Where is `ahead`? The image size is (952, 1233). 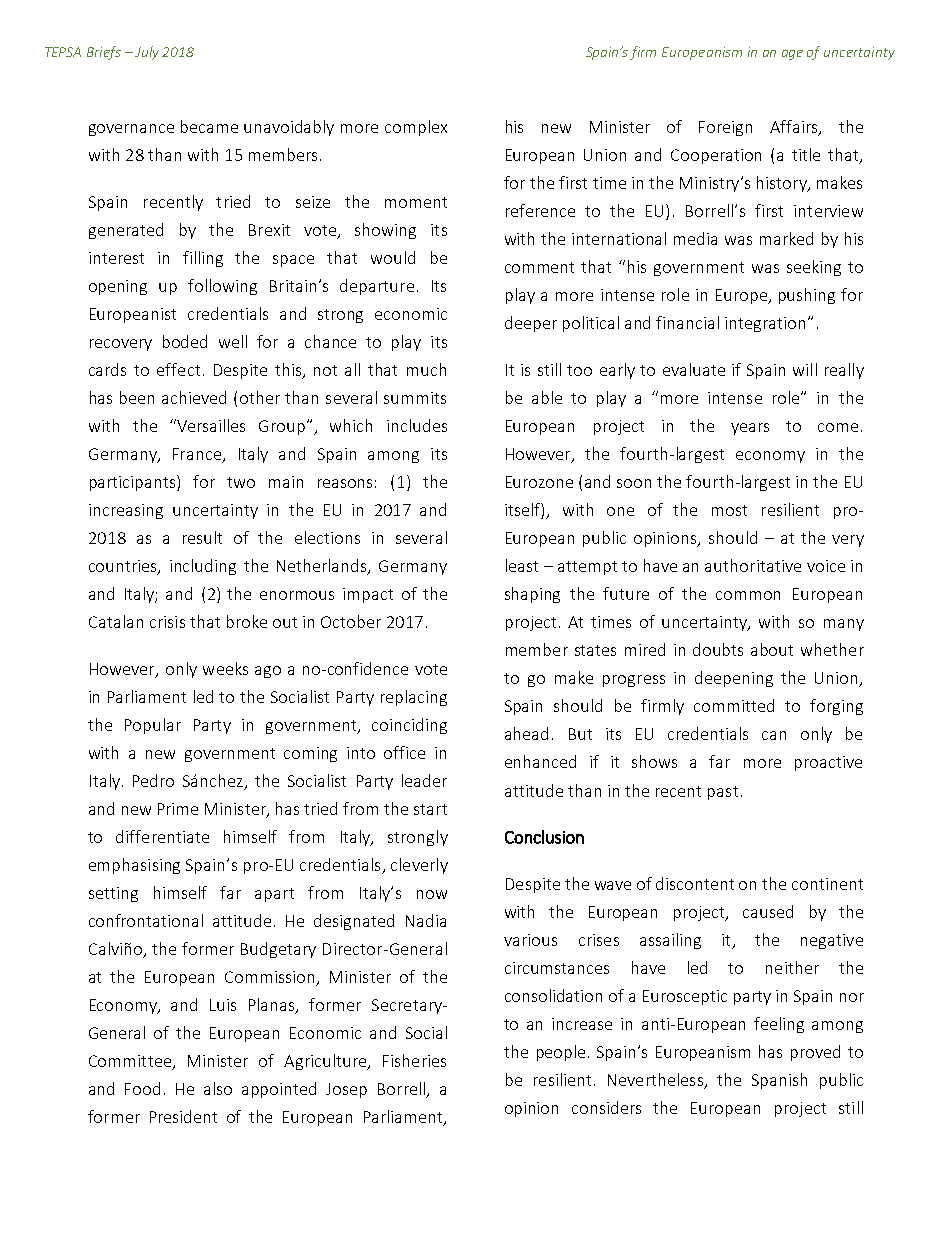
ahead is located at coordinates (526, 733).
